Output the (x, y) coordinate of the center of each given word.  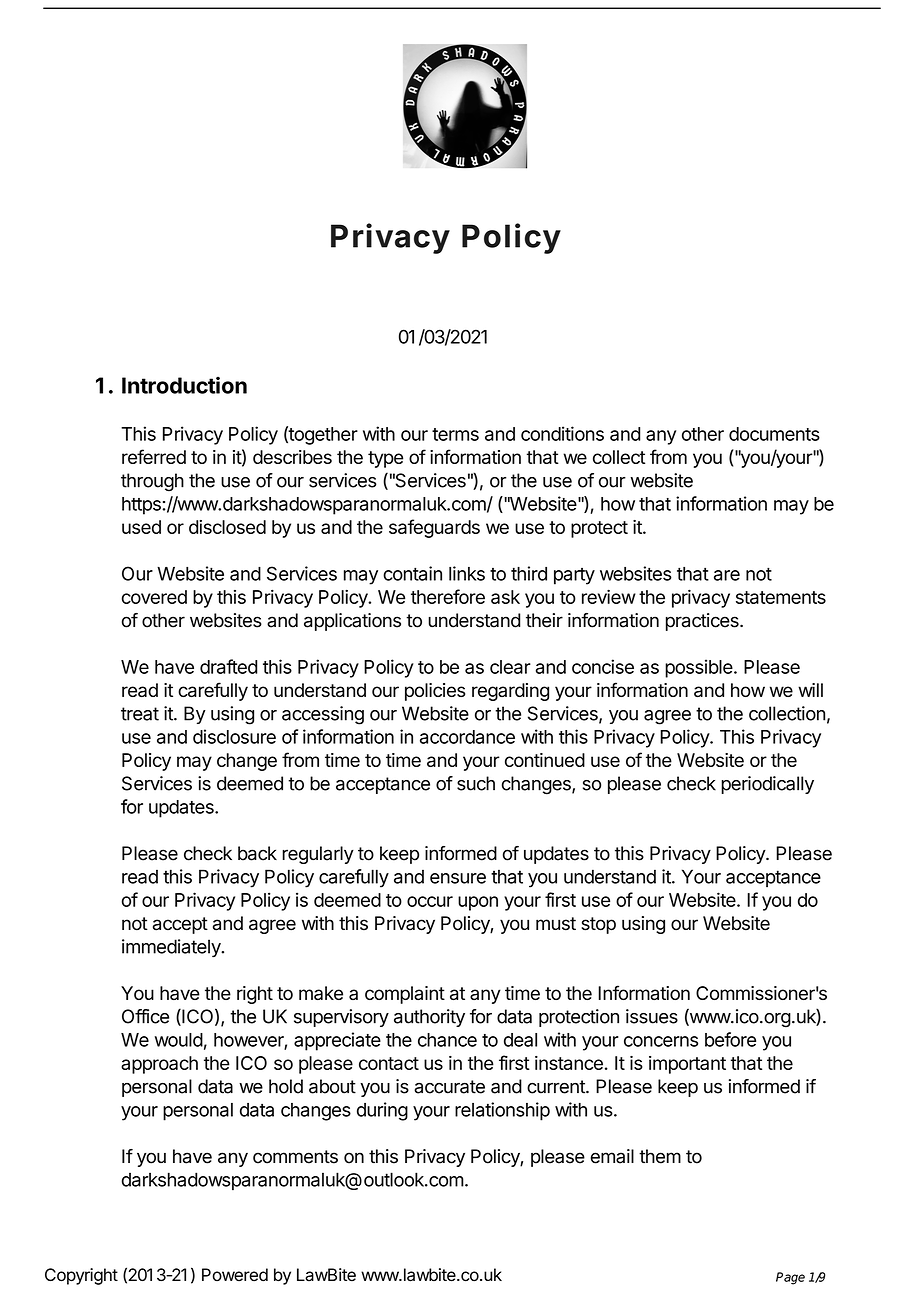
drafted (228, 666)
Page (790, 1278)
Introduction (184, 385)
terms (455, 434)
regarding (510, 692)
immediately (172, 948)
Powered (235, 1275)
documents (774, 434)
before (730, 1039)
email (612, 1156)
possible (699, 668)
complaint (405, 995)
